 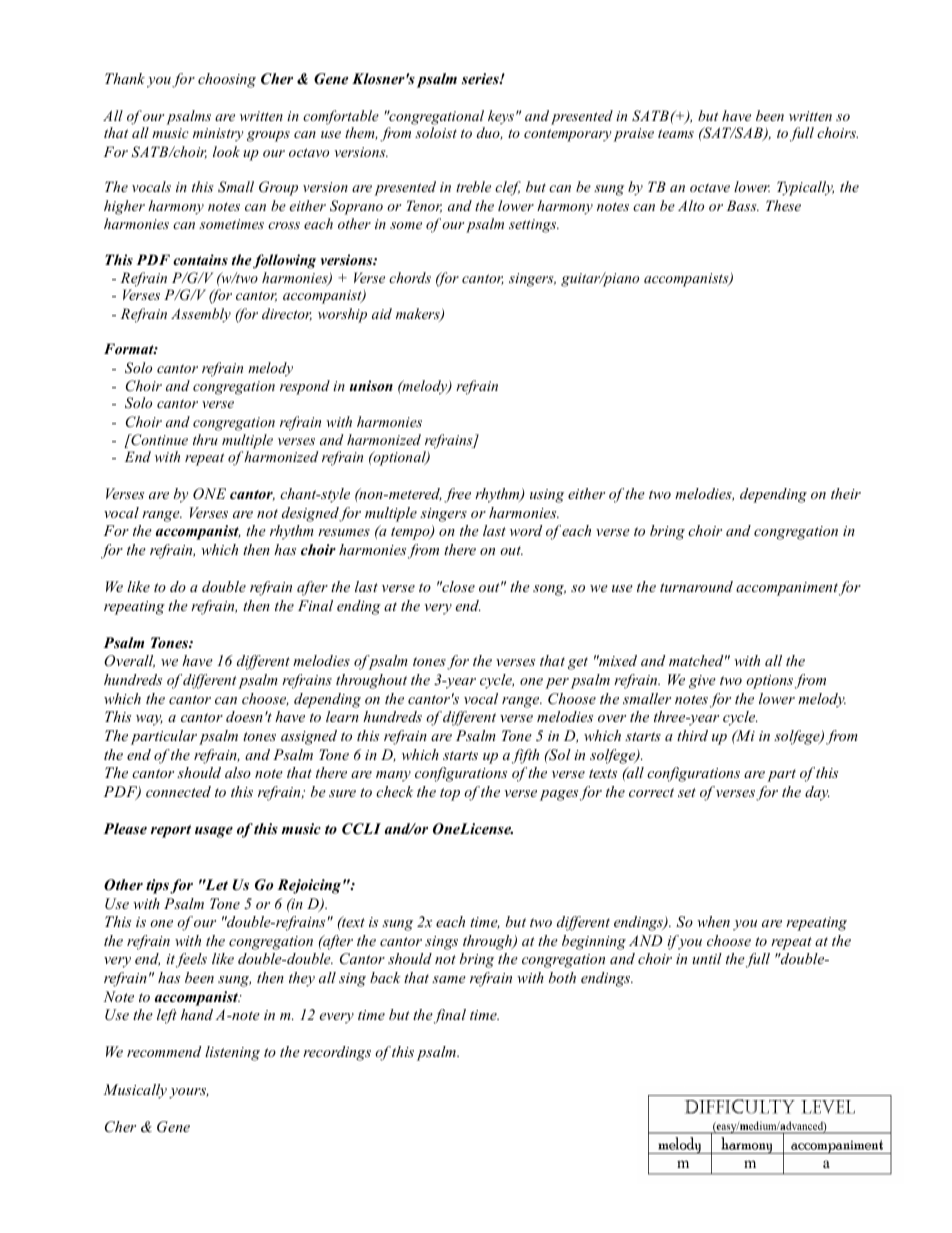 What do you see at coordinates (382, 313) in the document?
I see `aid` at bounding box center [382, 313].
